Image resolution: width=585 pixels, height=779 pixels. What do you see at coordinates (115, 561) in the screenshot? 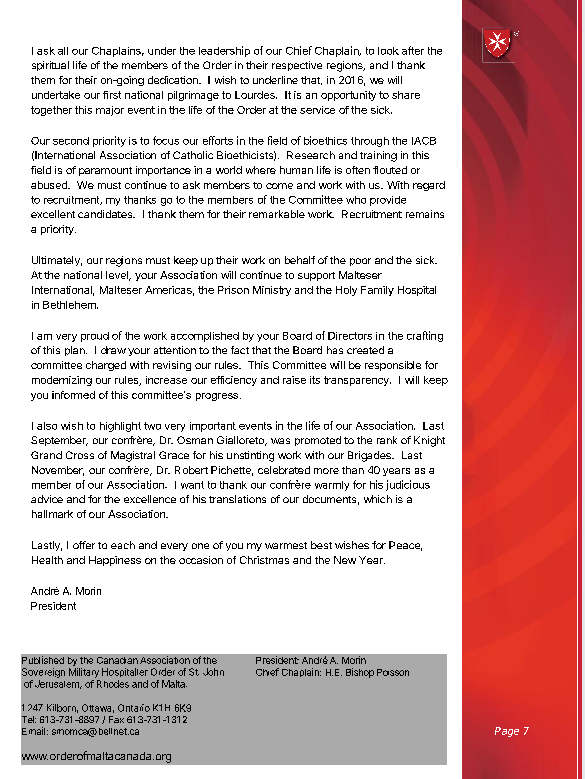
I see `Happiness` at bounding box center [115, 561].
